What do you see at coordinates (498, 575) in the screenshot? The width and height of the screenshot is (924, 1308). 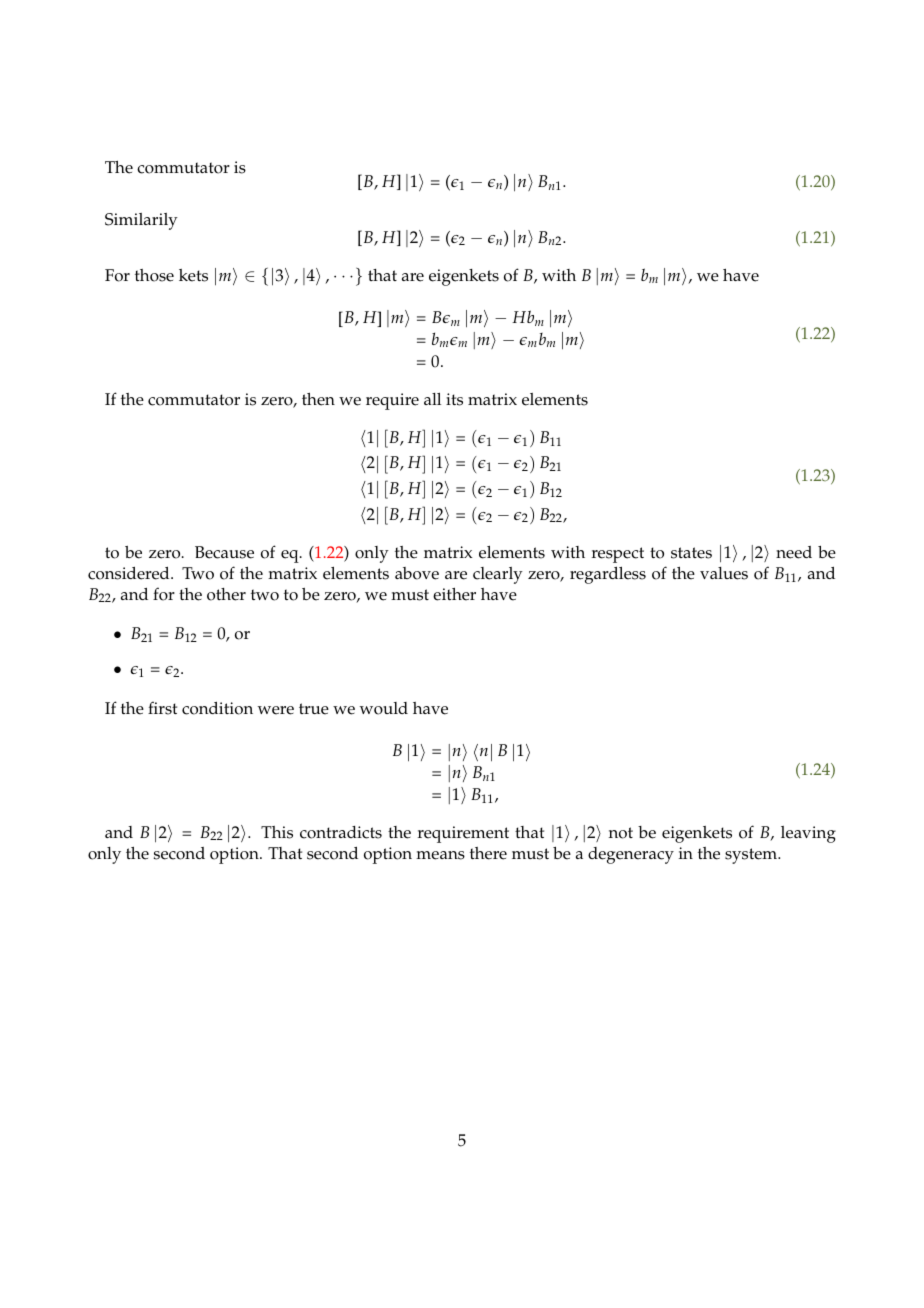 I see `clearly` at bounding box center [498, 575].
